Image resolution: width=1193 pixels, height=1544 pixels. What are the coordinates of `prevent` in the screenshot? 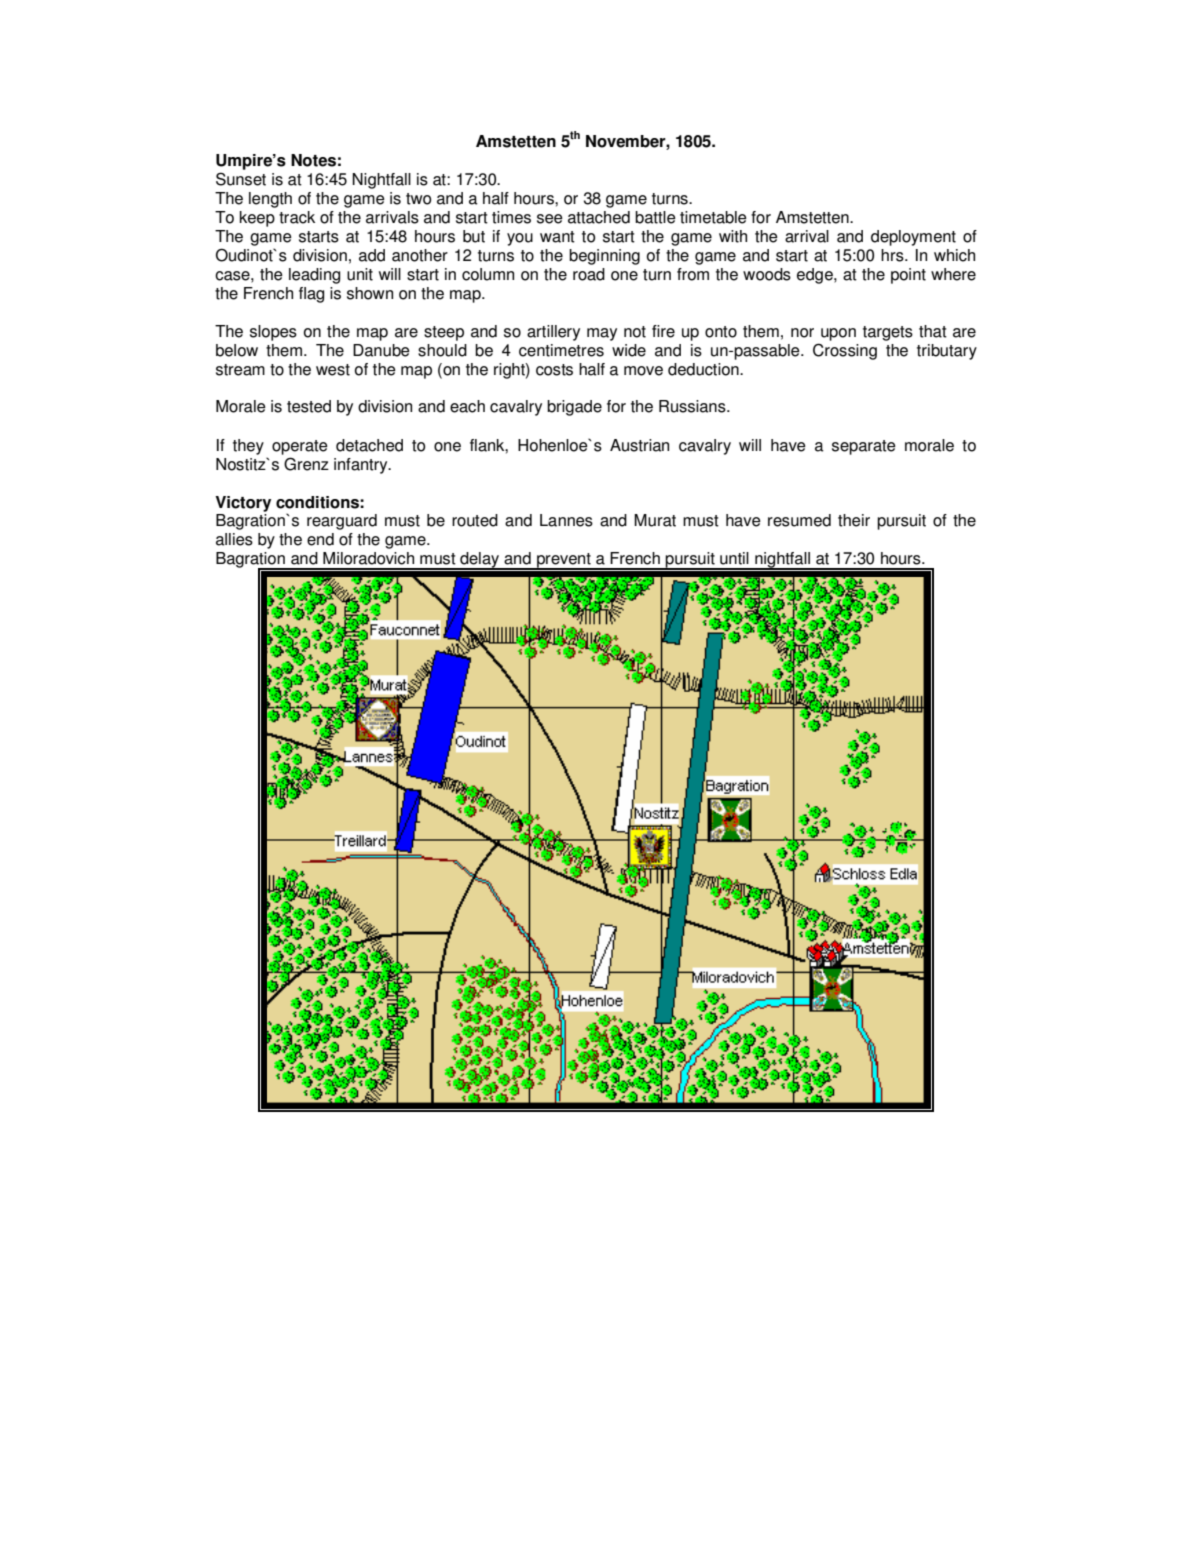 It's located at (564, 561).
